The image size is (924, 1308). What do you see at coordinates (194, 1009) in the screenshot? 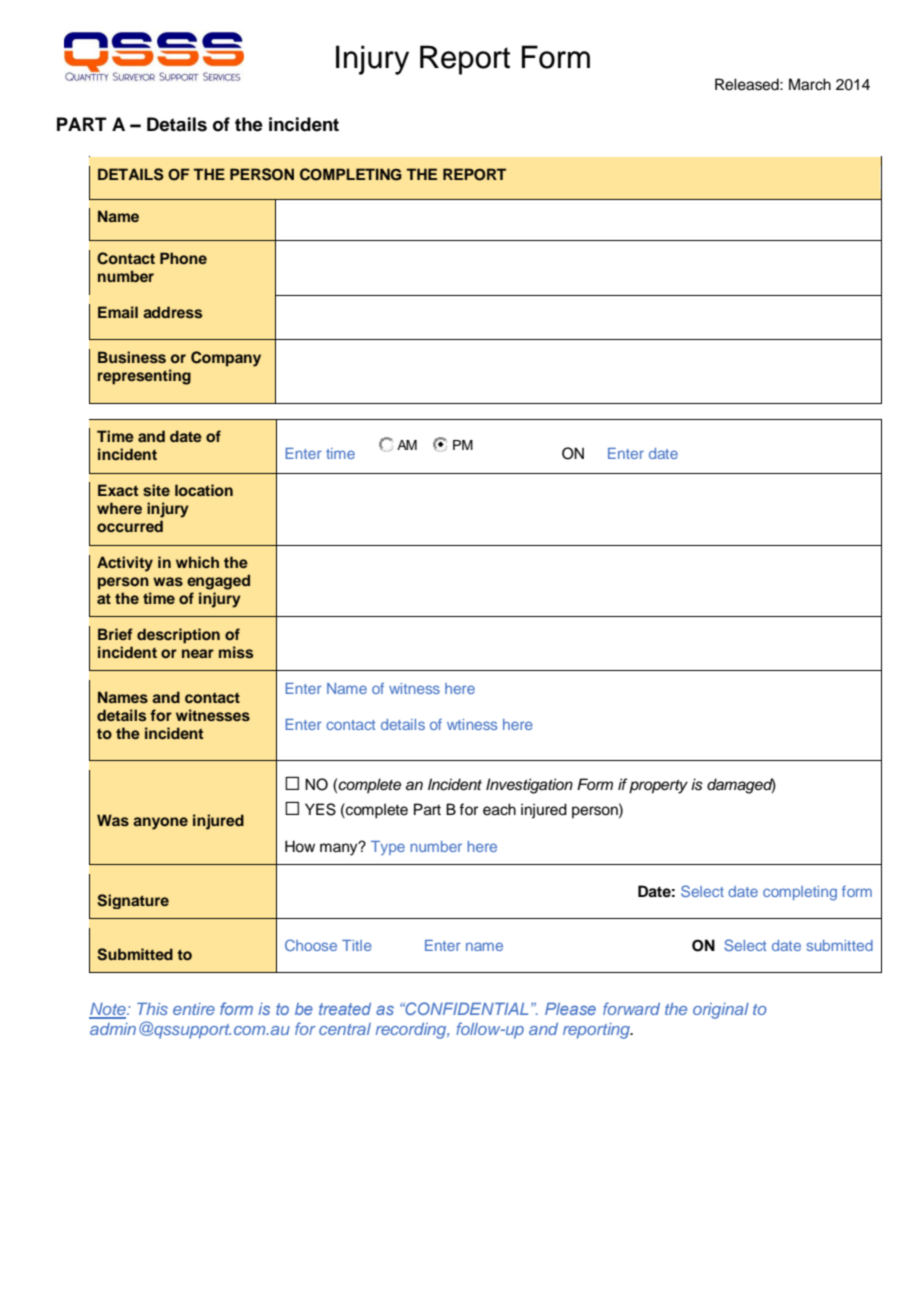
I see `entire` at bounding box center [194, 1009].
